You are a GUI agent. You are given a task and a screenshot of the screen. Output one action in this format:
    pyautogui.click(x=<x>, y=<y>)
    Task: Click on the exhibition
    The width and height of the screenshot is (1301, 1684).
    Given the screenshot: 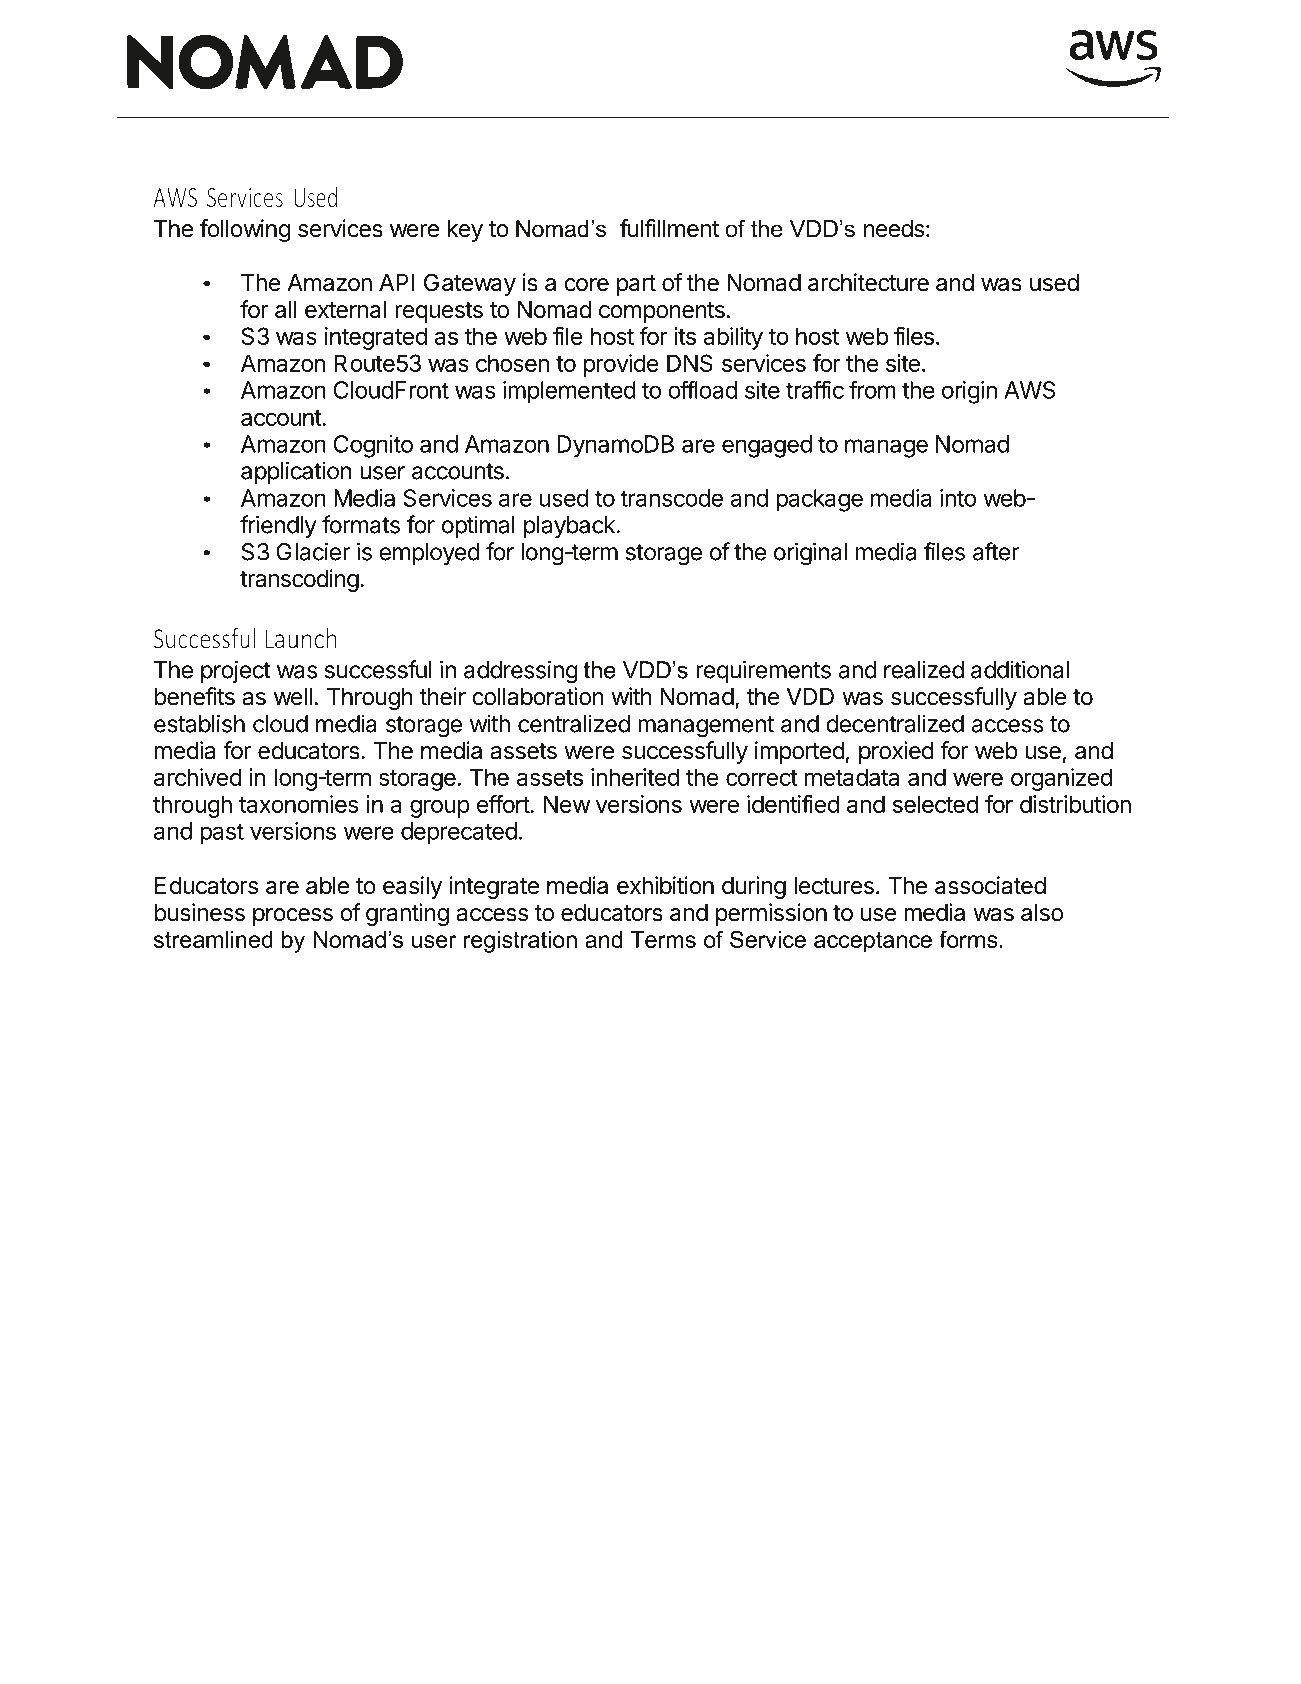 What is the action you would take?
    pyautogui.click(x=665, y=885)
